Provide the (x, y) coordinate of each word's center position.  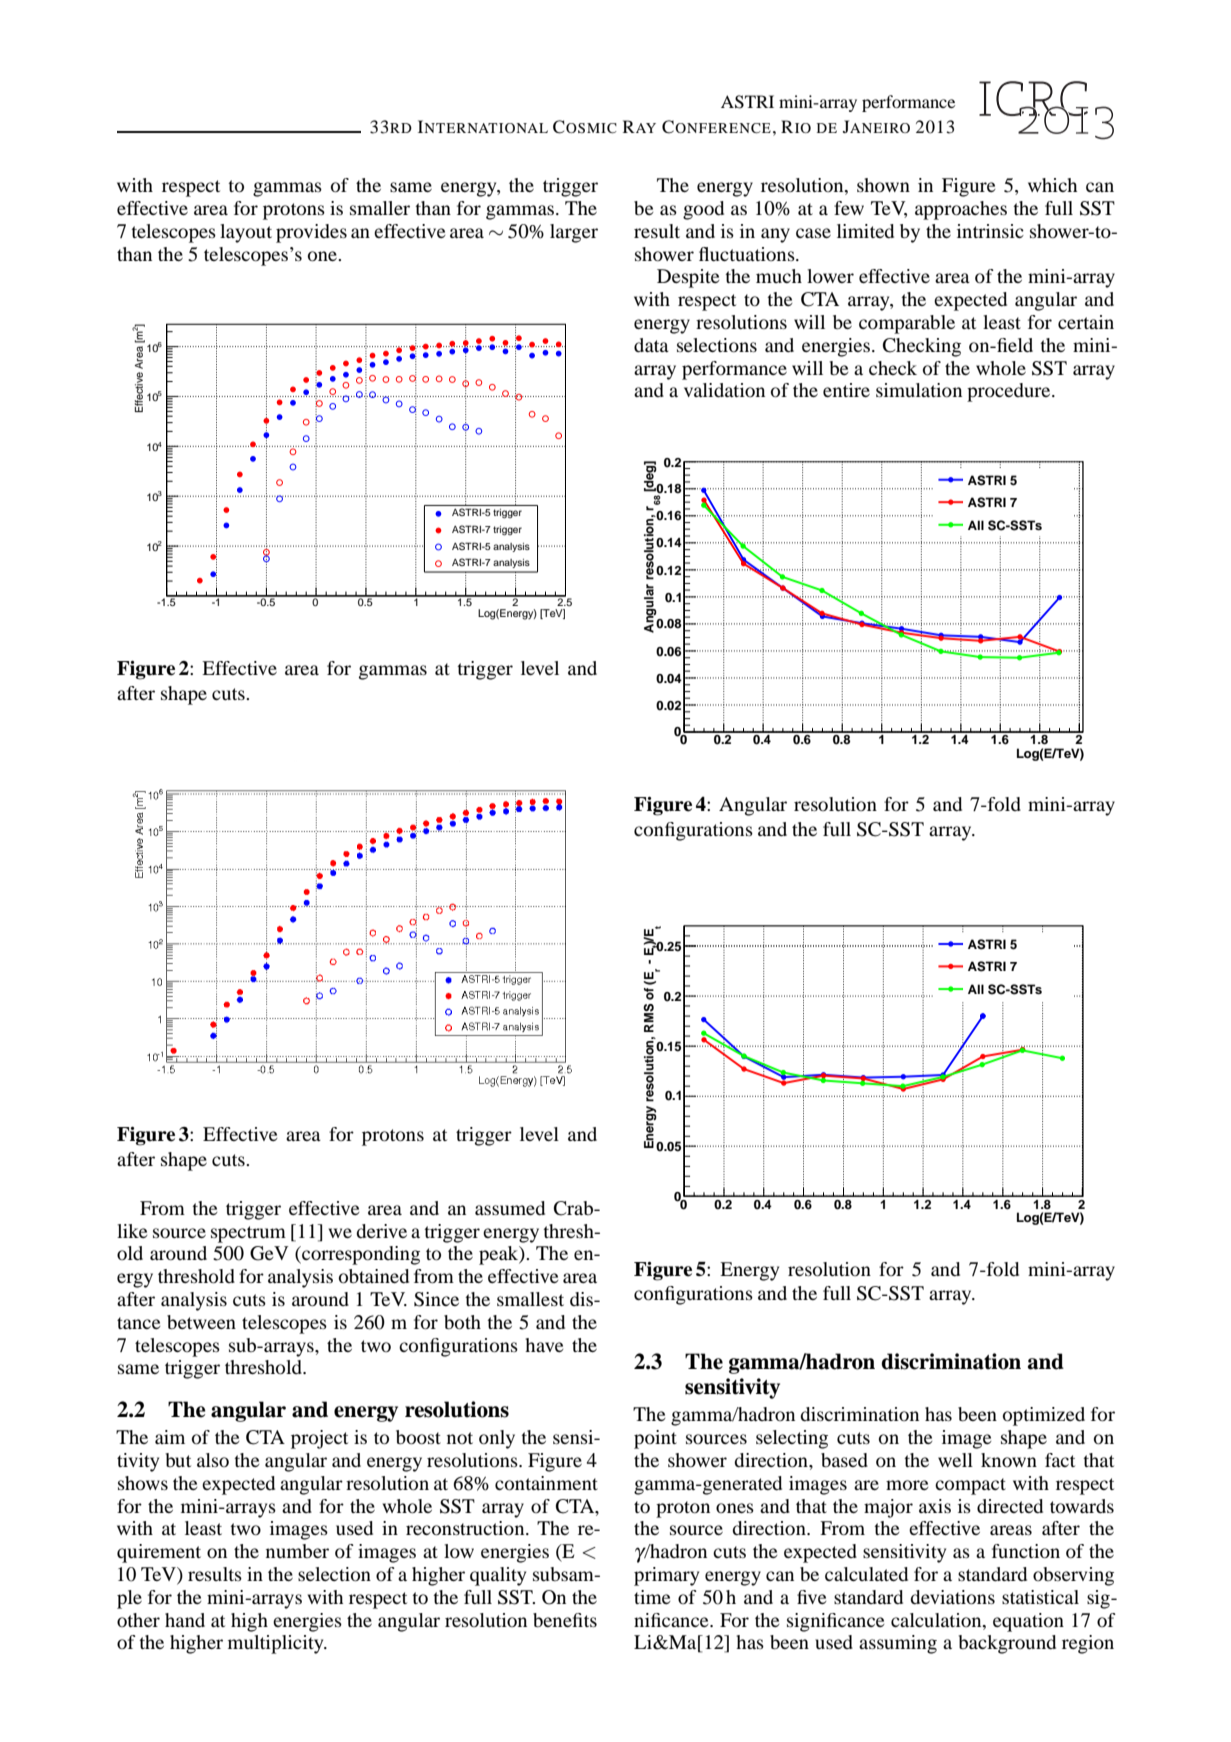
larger (574, 233)
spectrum (248, 1234)
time (652, 1597)
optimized (1044, 1416)
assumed (510, 1208)
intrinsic (990, 231)
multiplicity (277, 1644)
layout (246, 233)
